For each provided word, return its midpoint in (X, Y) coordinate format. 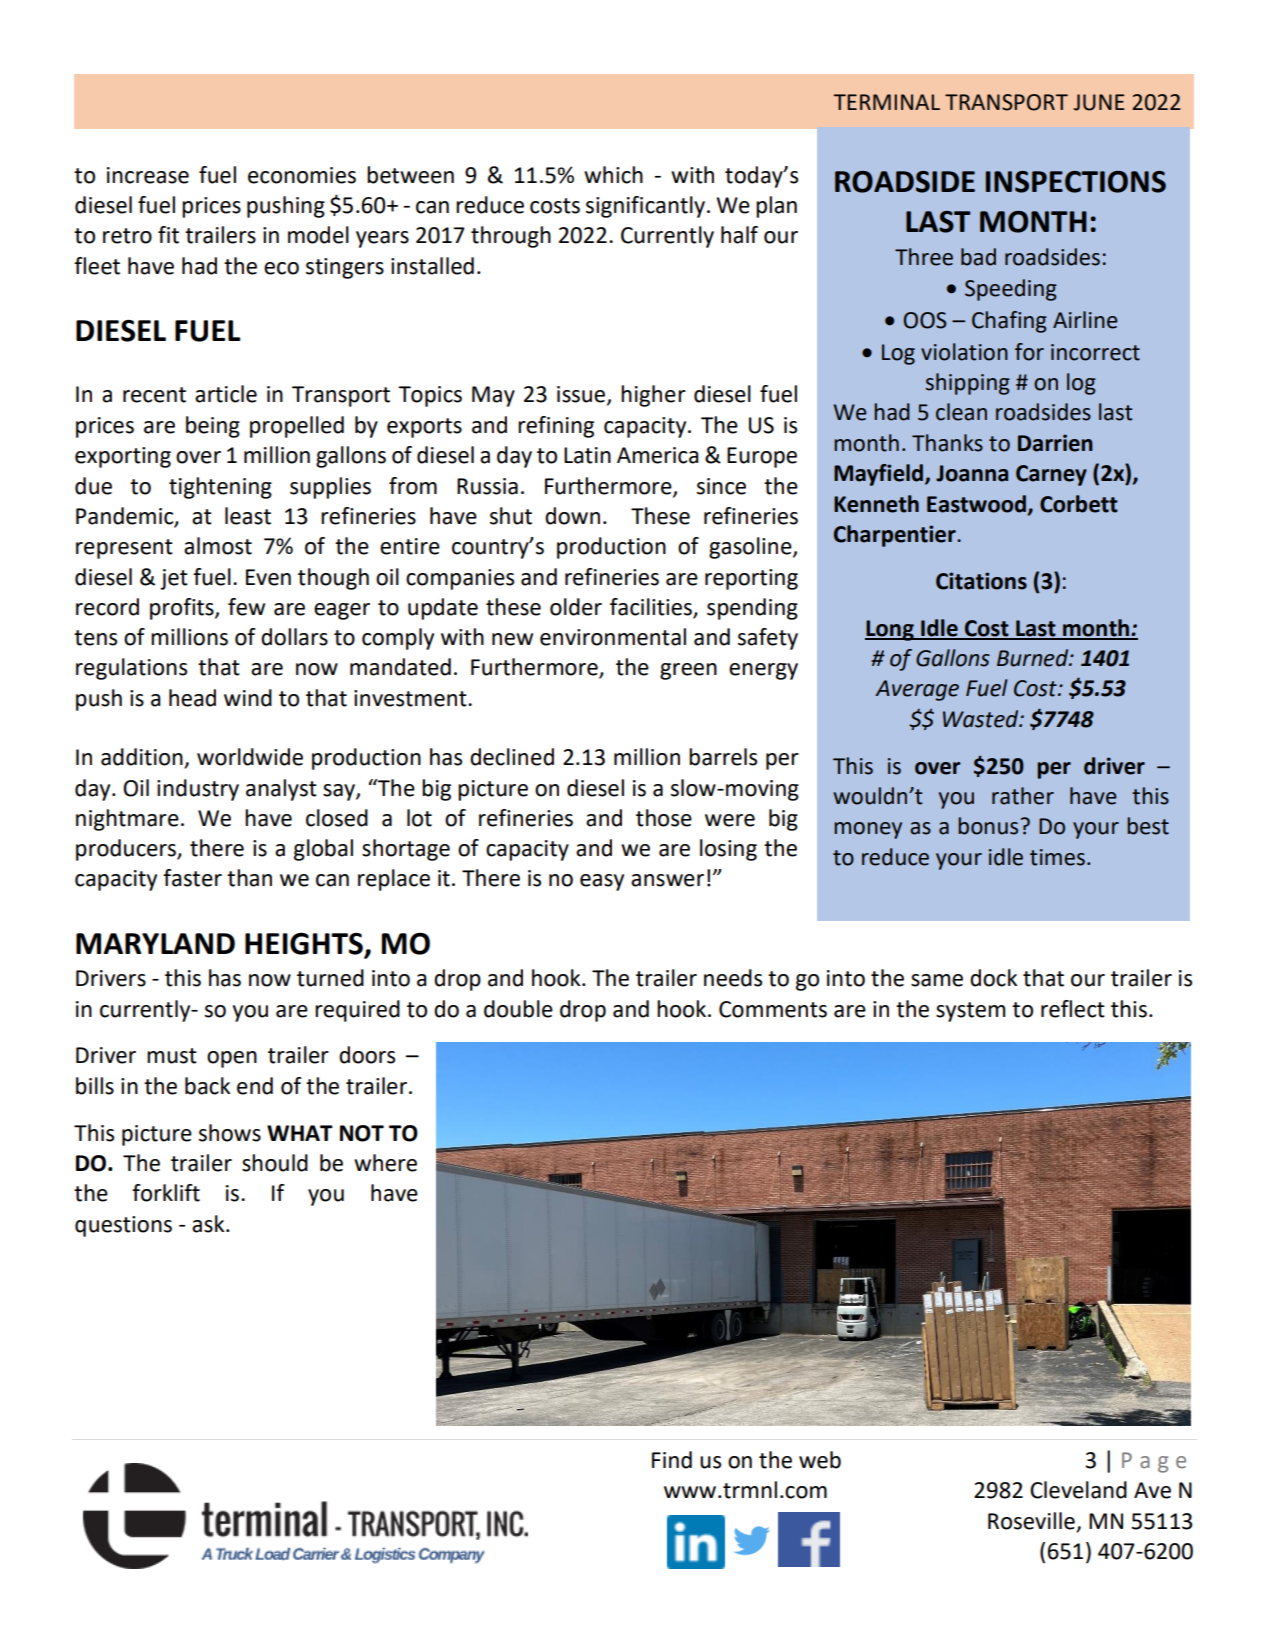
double (518, 1009)
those (664, 818)
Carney (1051, 475)
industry (198, 790)
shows (230, 1133)
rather (1023, 796)
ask (209, 1224)
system (970, 1012)
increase (148, 175)
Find (672, 1460)
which (613, 175)
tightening (220, 488)
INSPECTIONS (1076, 182)
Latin (587, 455)
